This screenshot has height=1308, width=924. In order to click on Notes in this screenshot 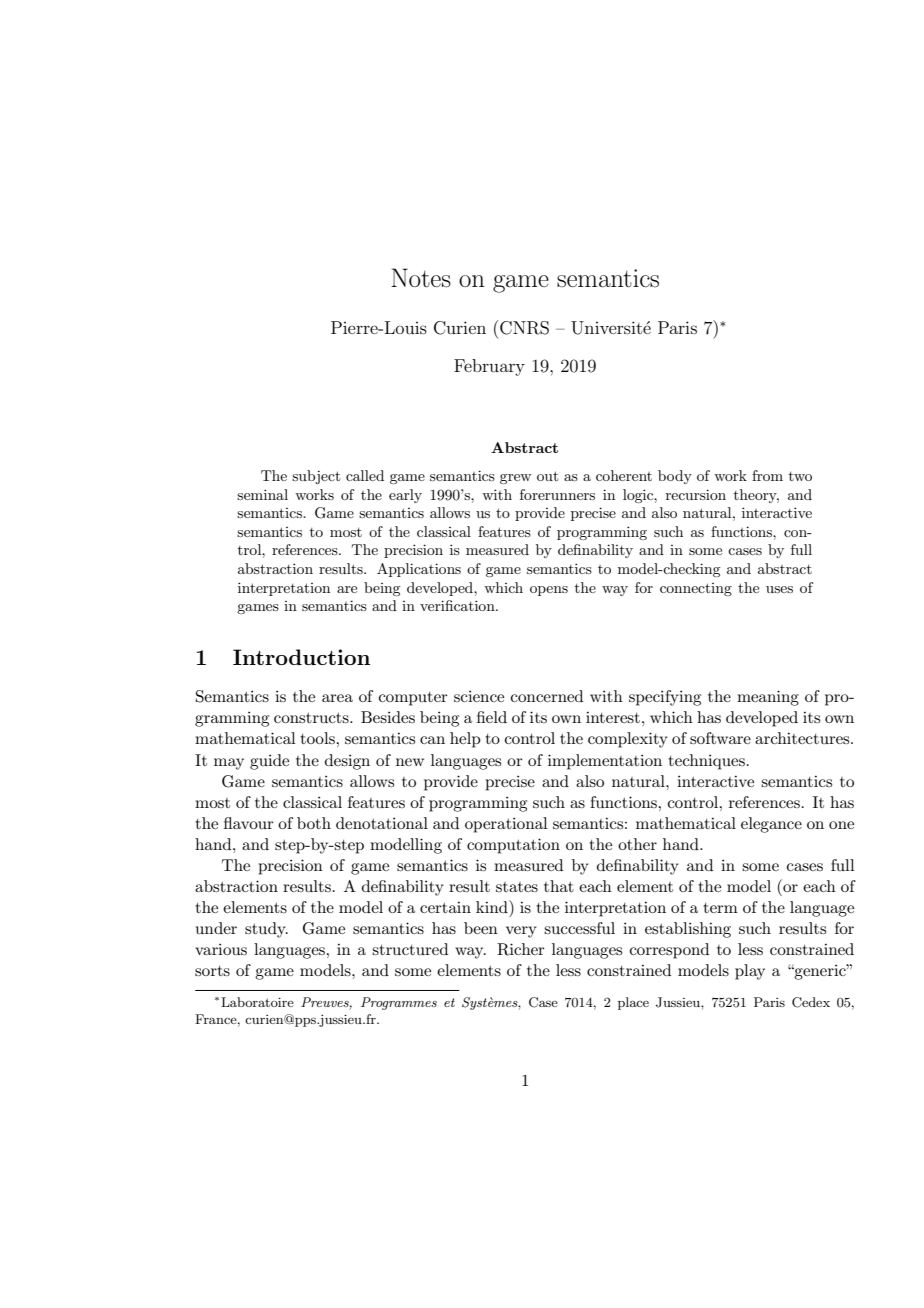, I will do `click(421, 278)`.
